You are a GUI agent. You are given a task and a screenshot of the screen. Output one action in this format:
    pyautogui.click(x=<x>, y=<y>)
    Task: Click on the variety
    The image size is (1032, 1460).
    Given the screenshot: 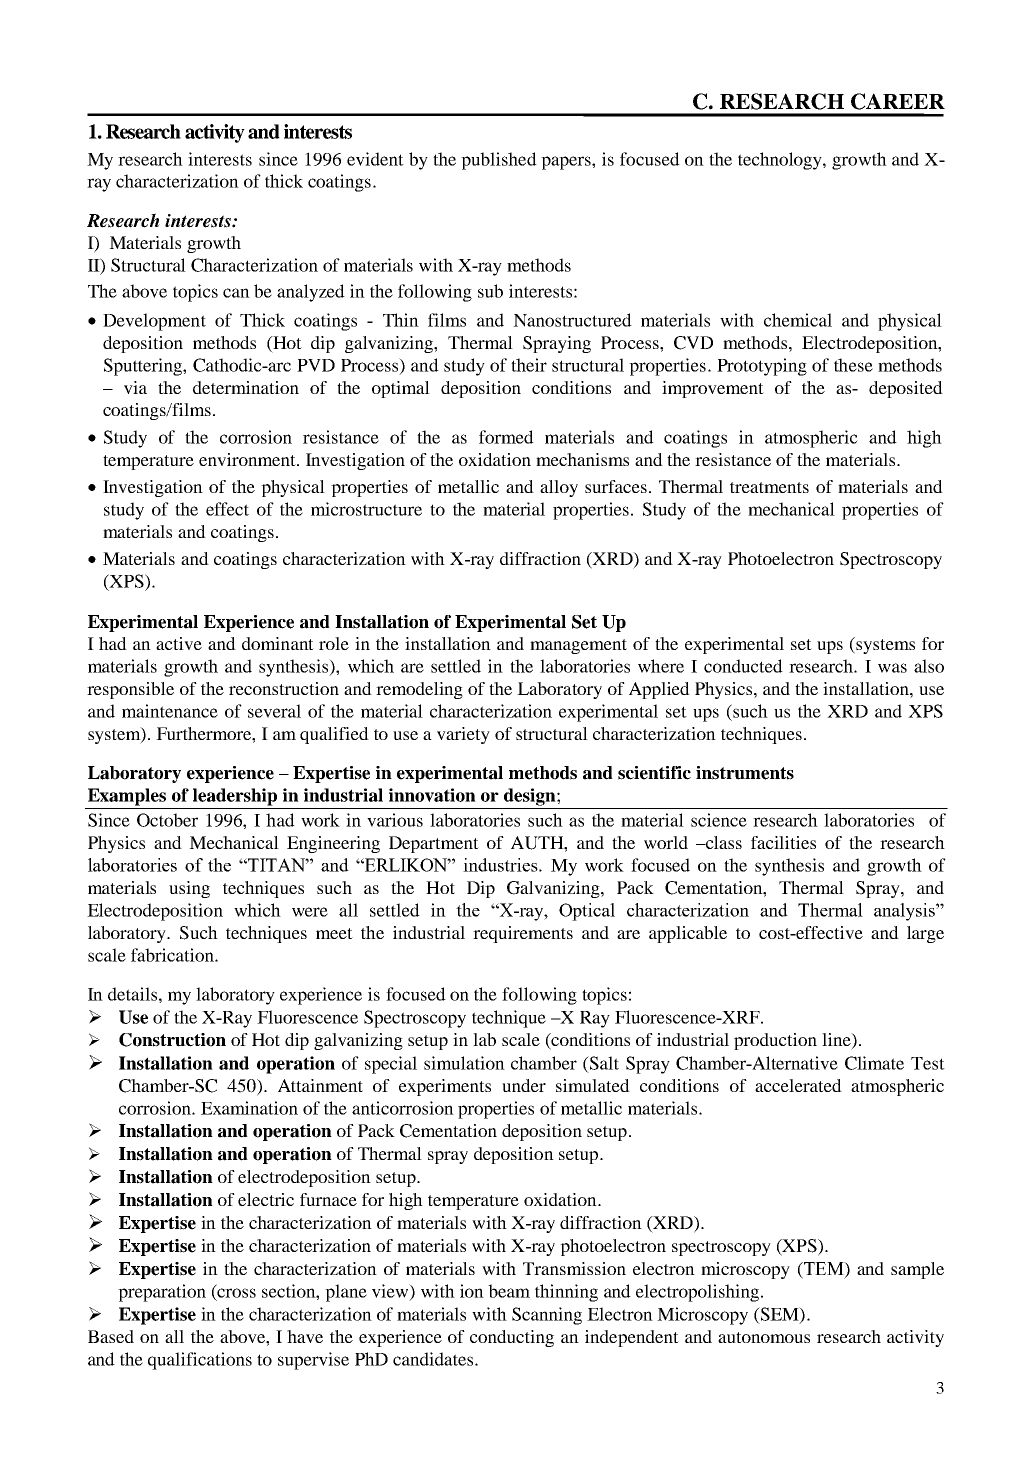 What is the action you would take?
    pyautogui.click(x=463, y=735)
